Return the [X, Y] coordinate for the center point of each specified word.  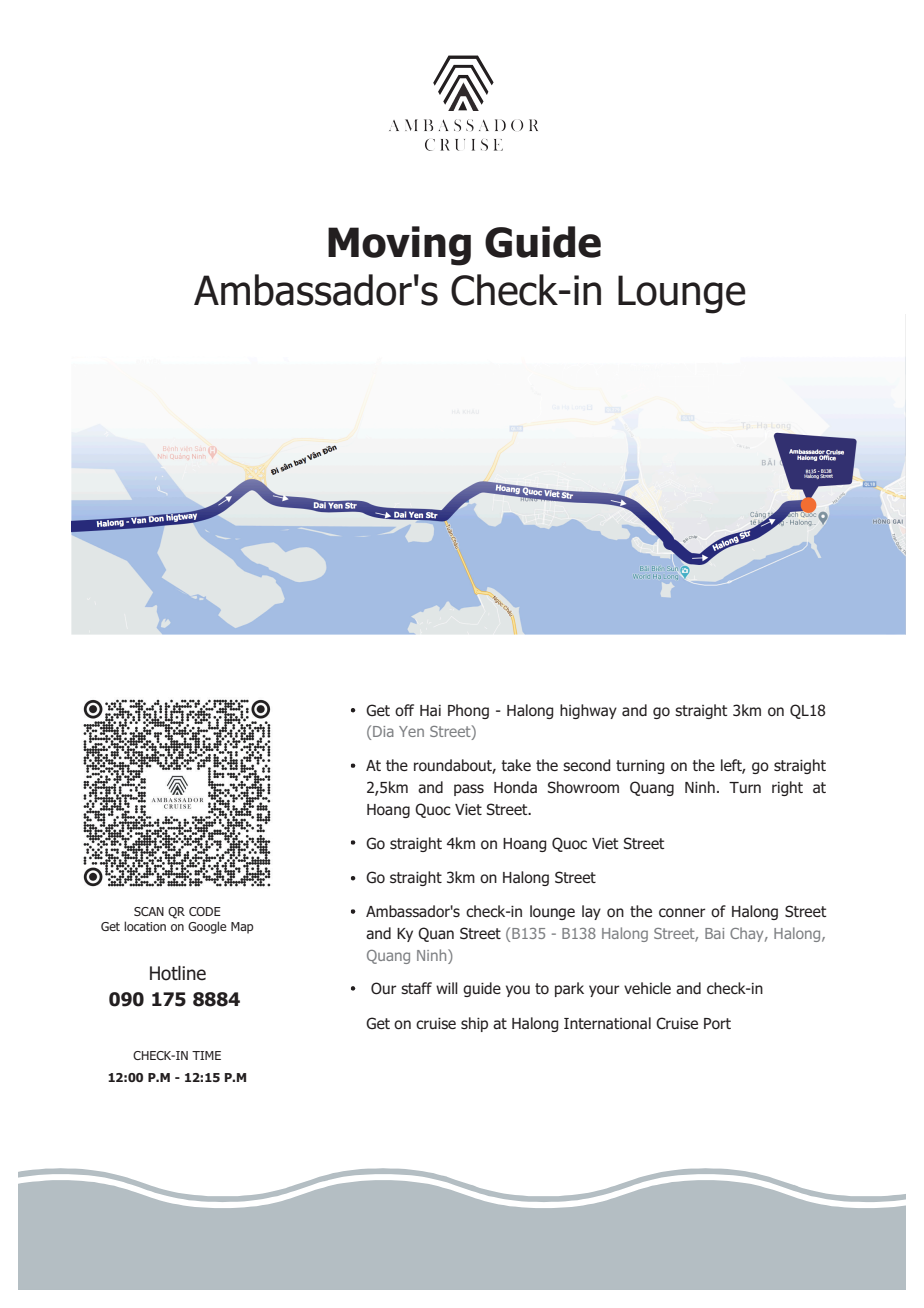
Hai [430, 710]
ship [474, 1024]
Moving [399, 246]
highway [588, 711]
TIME [206, 1055]
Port [717, 1024]
